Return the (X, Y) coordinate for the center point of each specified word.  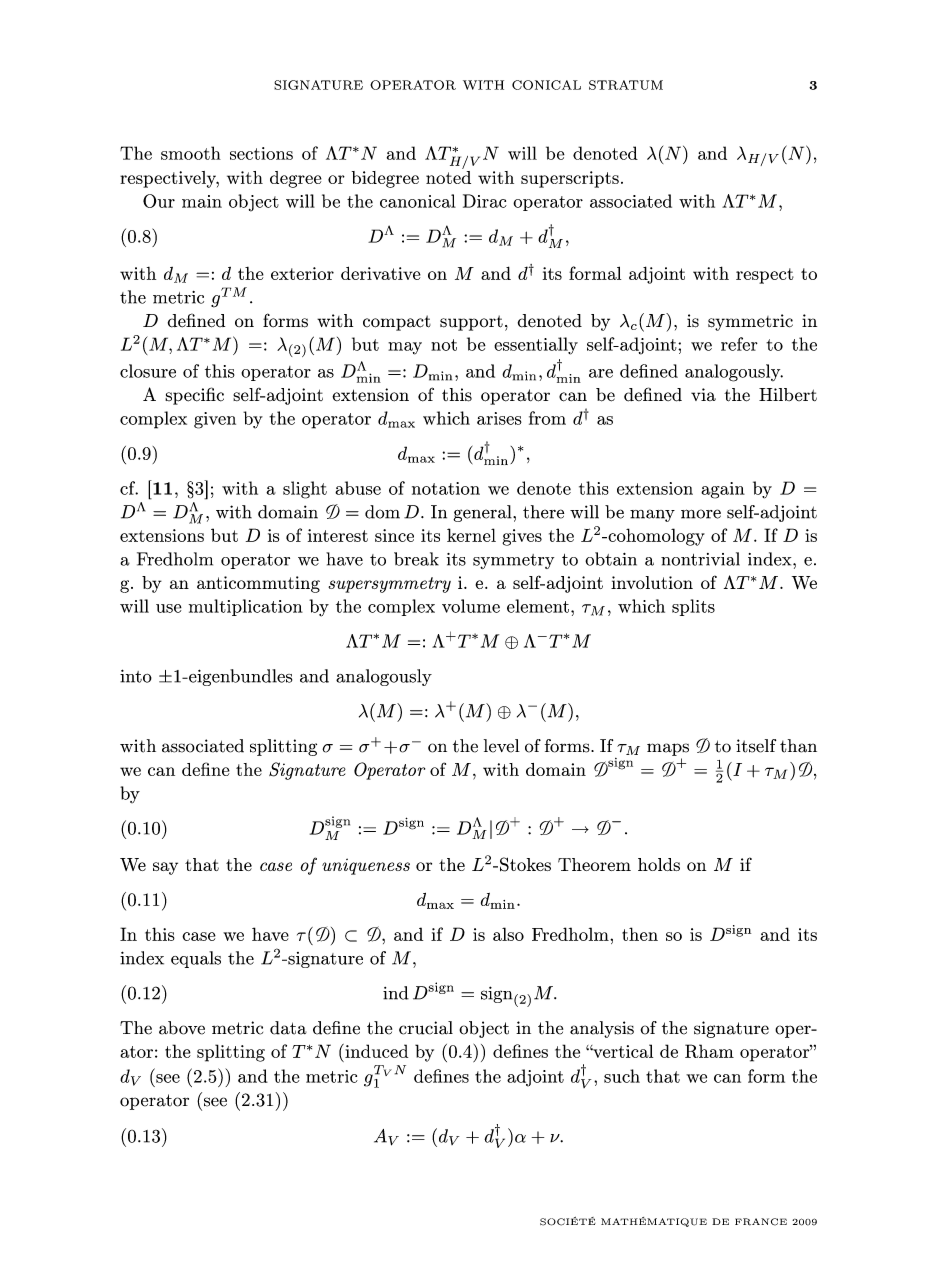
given (215, 420)
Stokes (525, 864)
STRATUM (626, 85)
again (723, 490)
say (165, 868)
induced (375, 1051)
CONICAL (546, 85)
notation (446, 488)
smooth (191, 153)
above (182, 1028)
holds (659, 864)
